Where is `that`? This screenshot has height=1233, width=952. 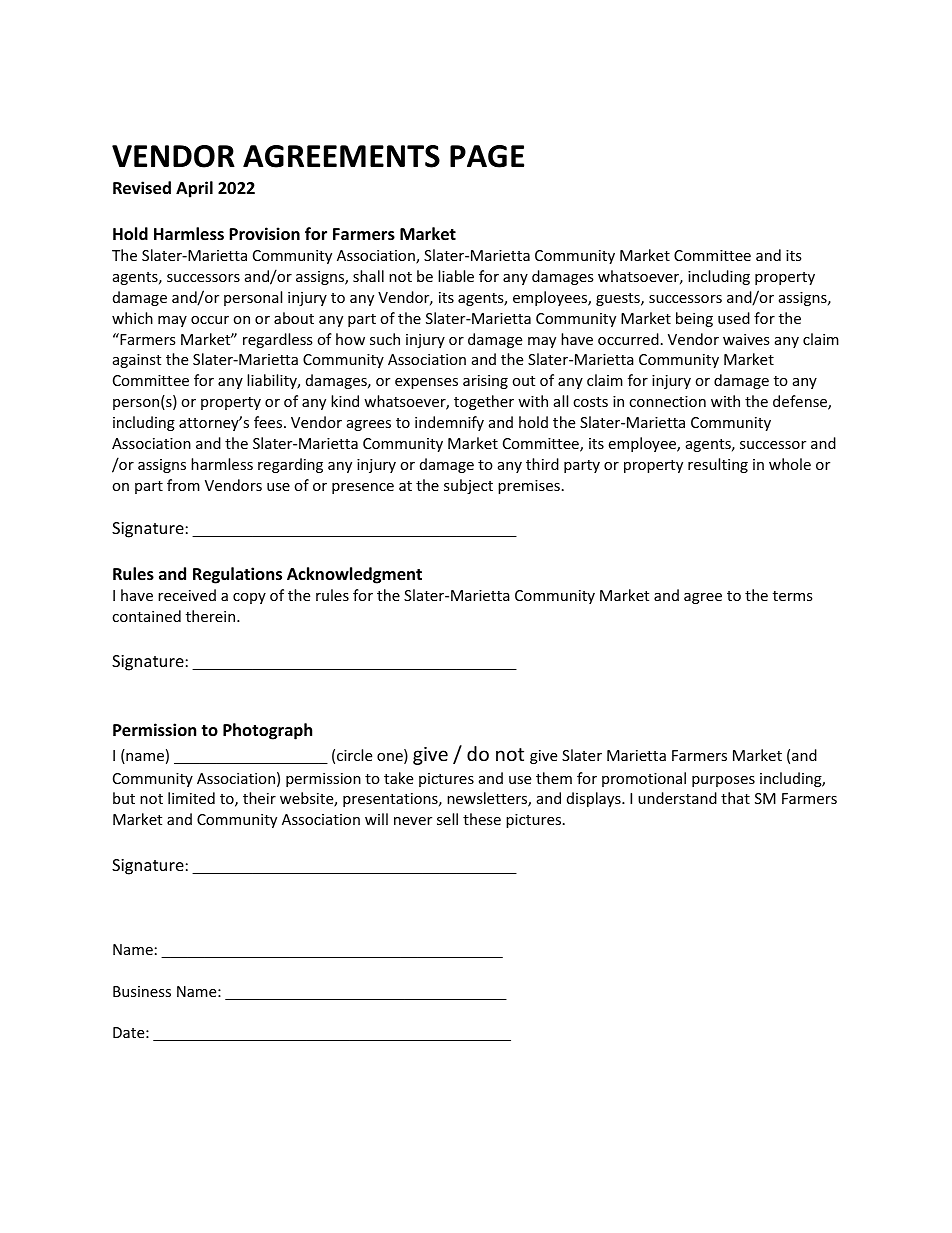
that is located at coordinates (735, 798).
